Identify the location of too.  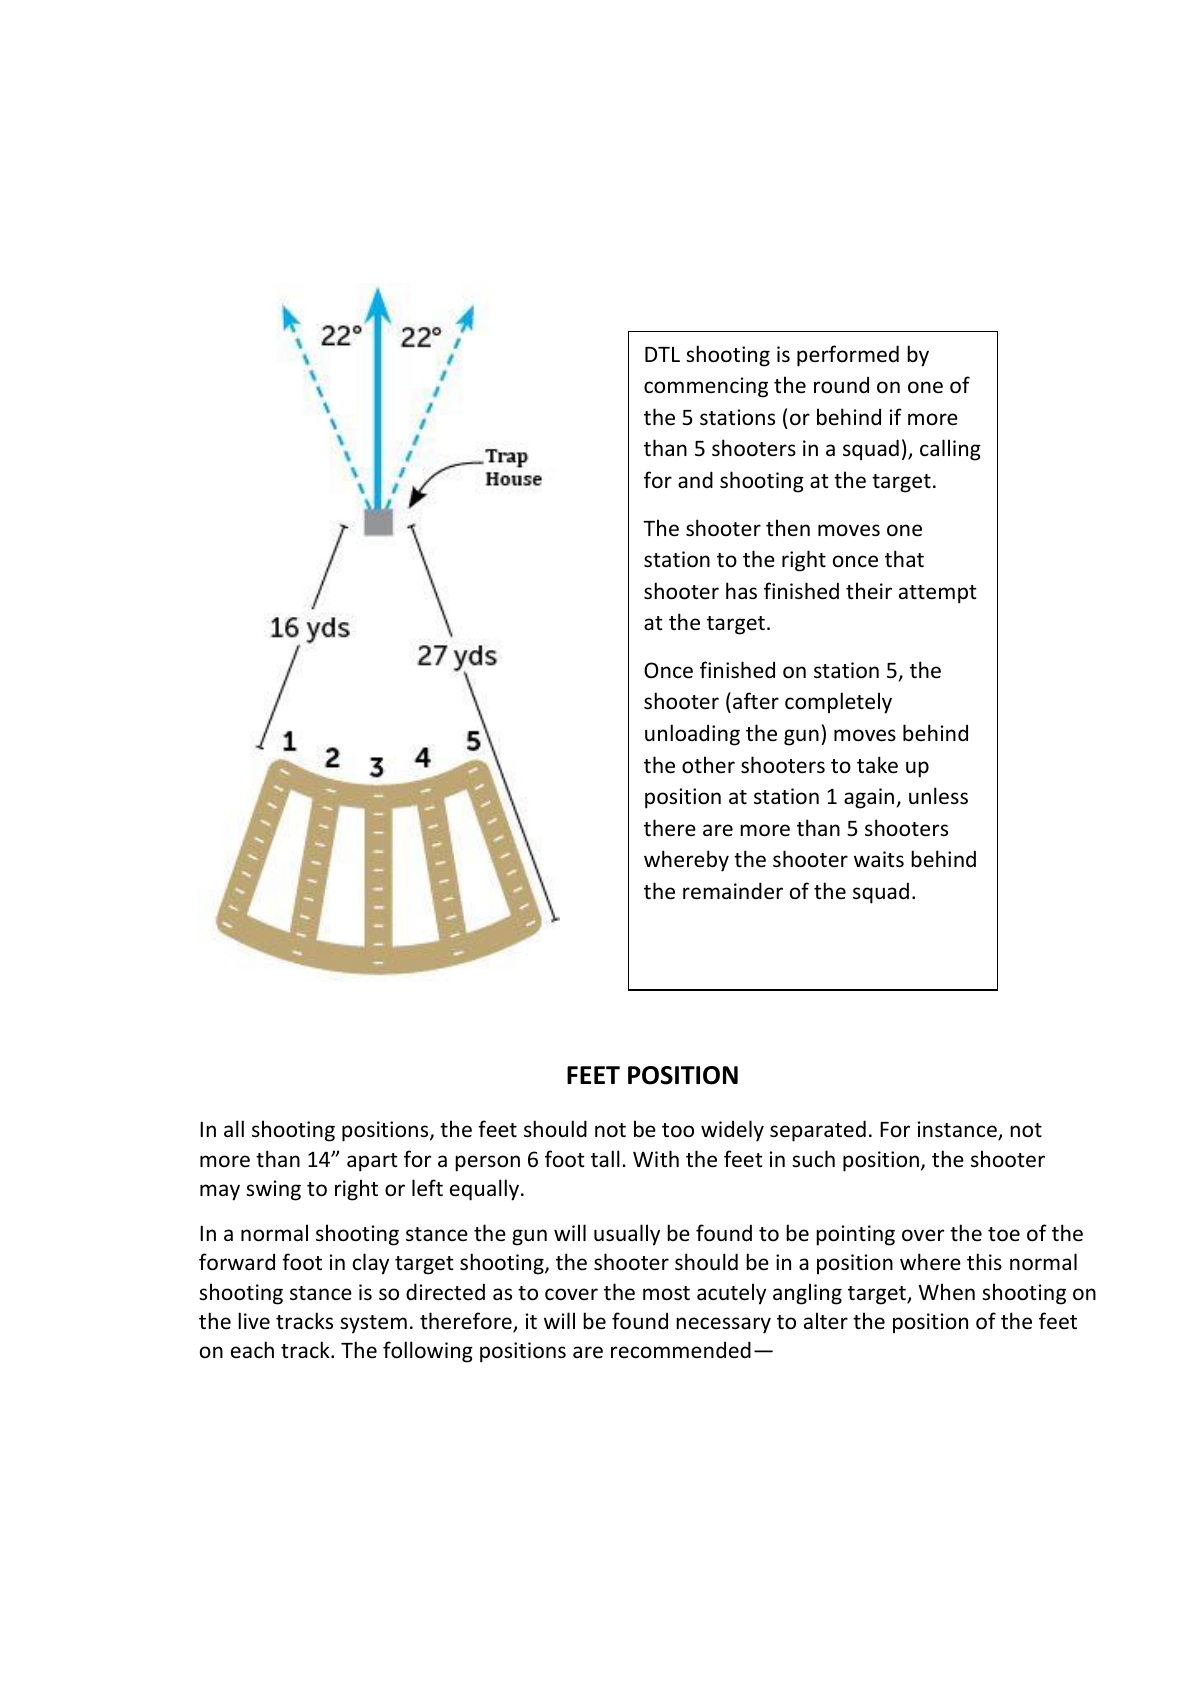
(678, 1130).
